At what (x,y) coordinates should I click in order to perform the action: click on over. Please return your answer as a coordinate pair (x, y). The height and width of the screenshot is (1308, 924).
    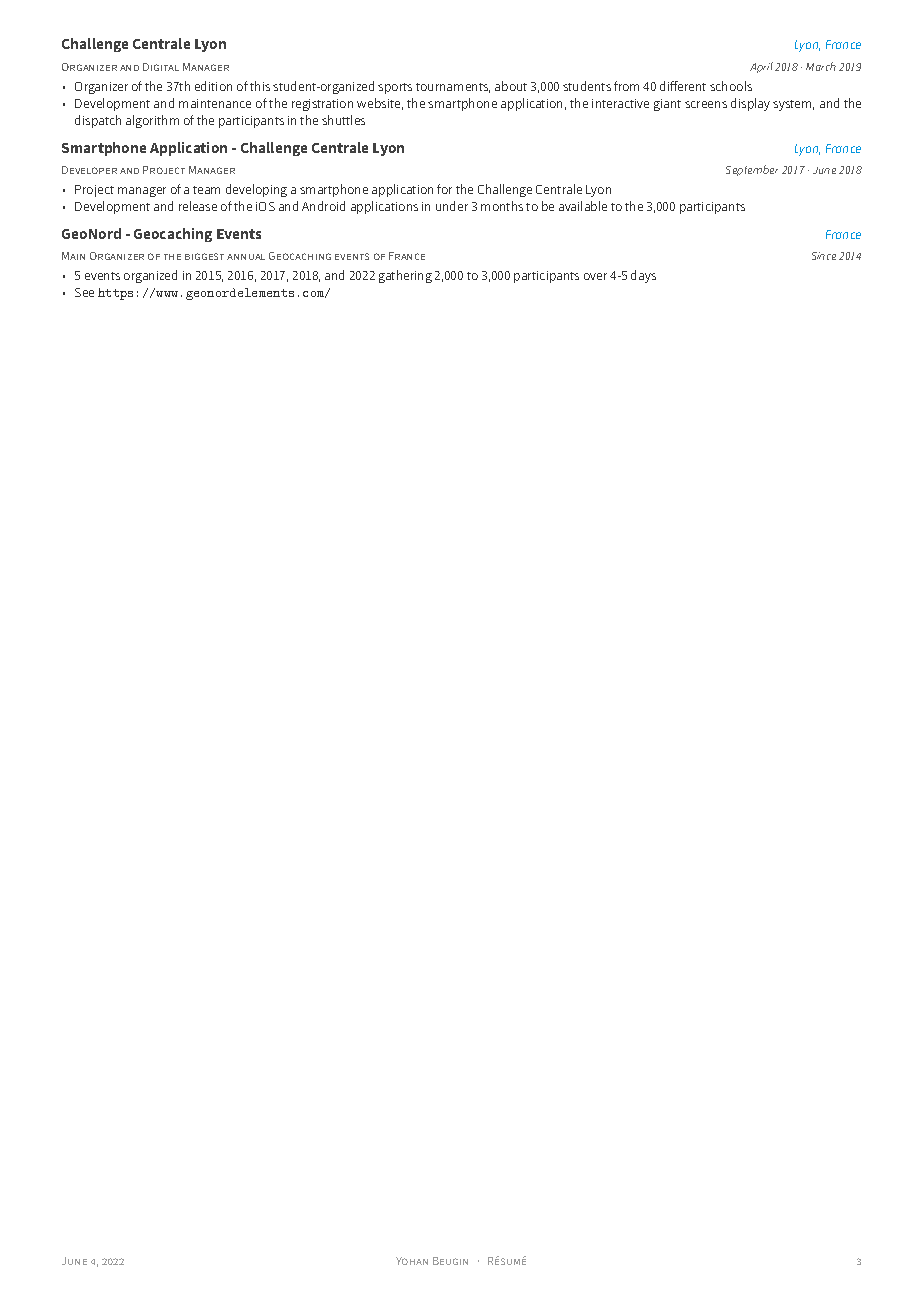
    Looking at the image, I should click on (595, 276).
